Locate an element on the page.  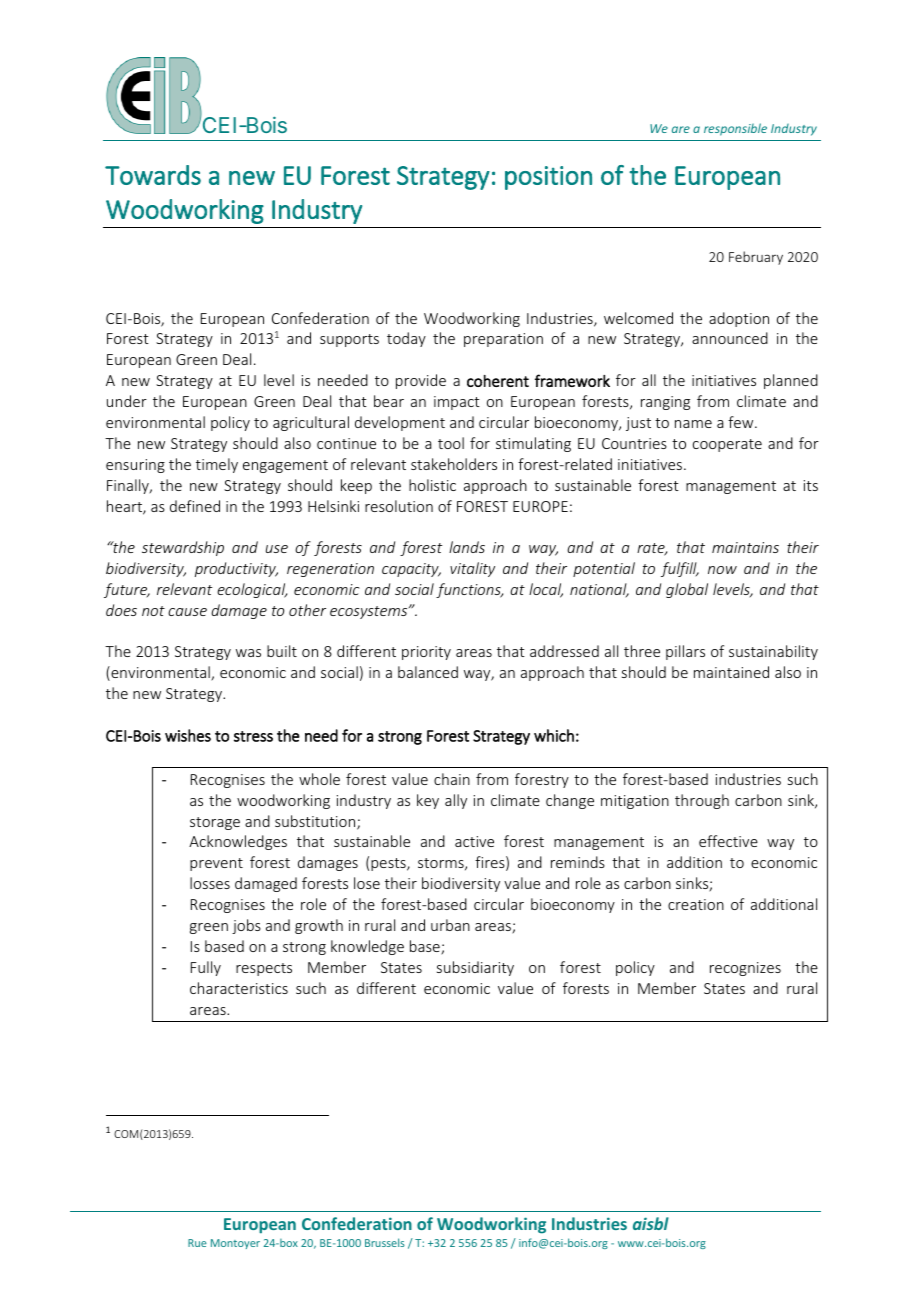
position is located at coordinates (548, 178).
